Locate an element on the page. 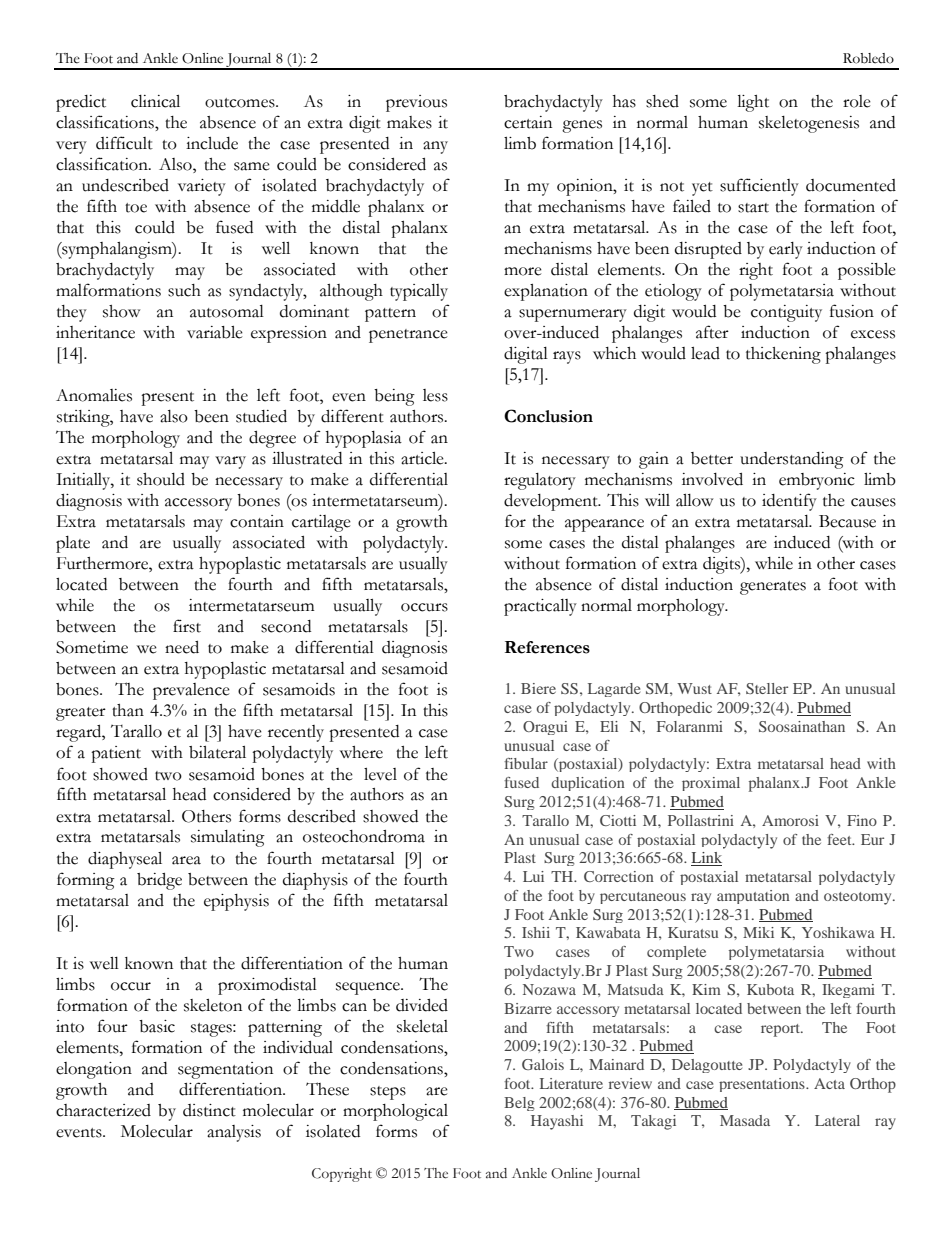  less is located at coordinates (435, 395).
